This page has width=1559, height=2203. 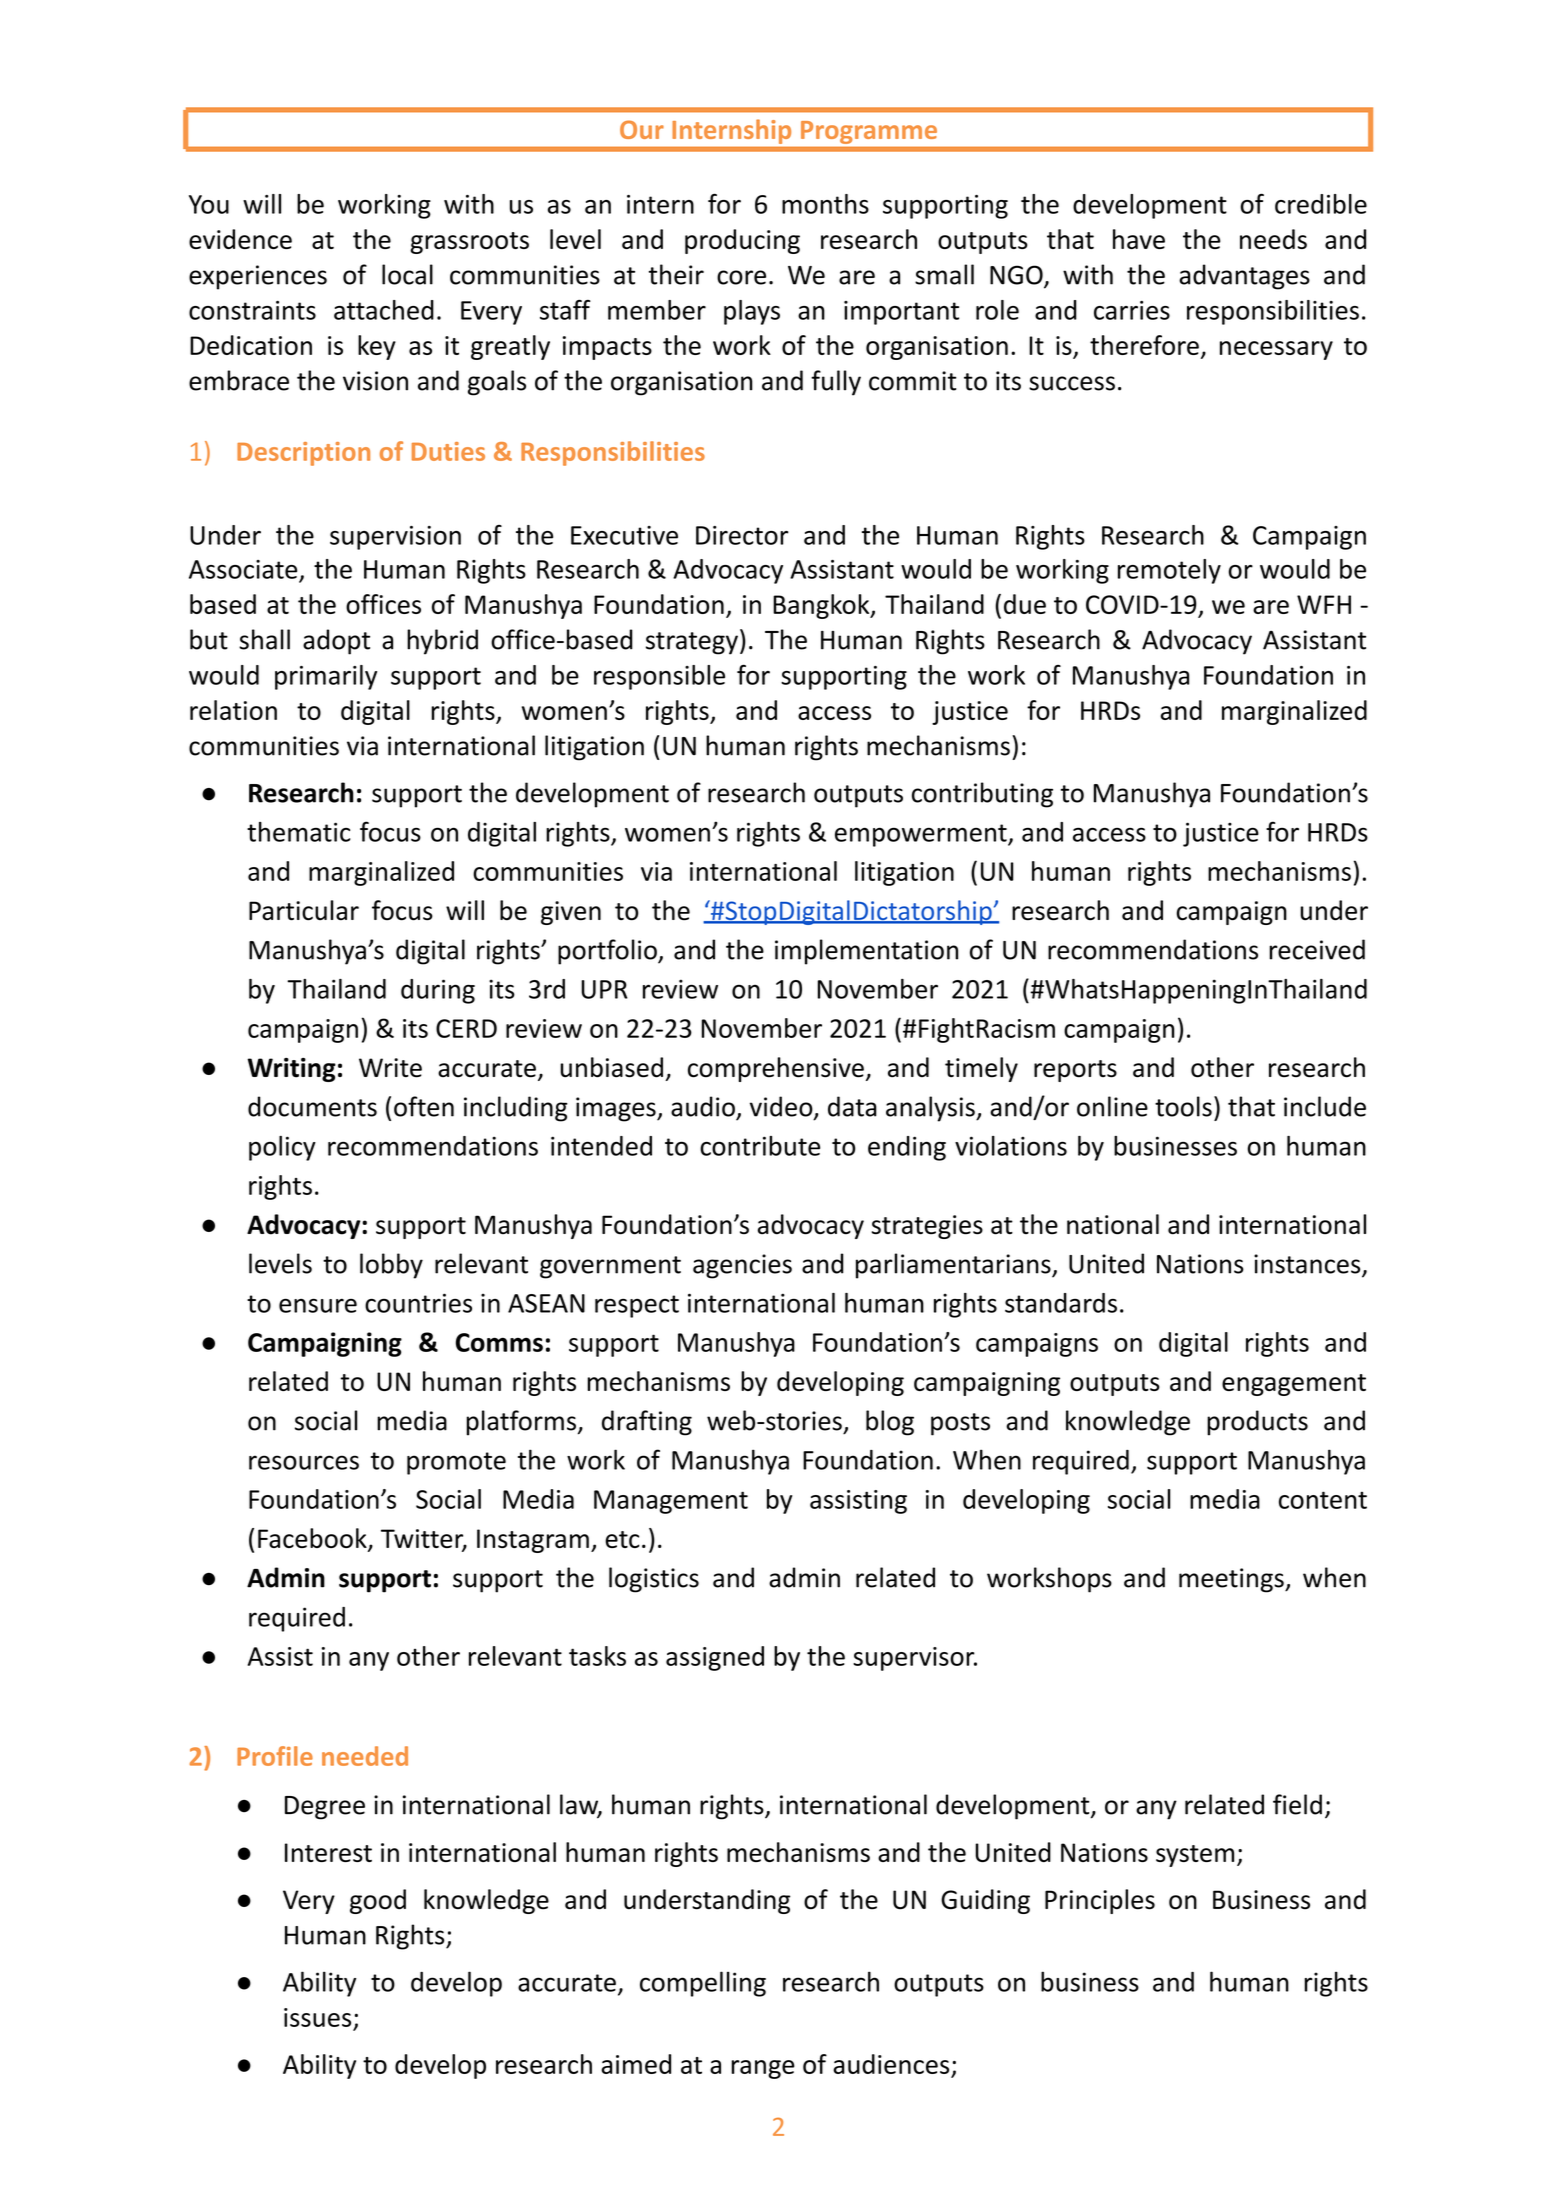 I want to click on thematic, so click(x=298, y=832).
